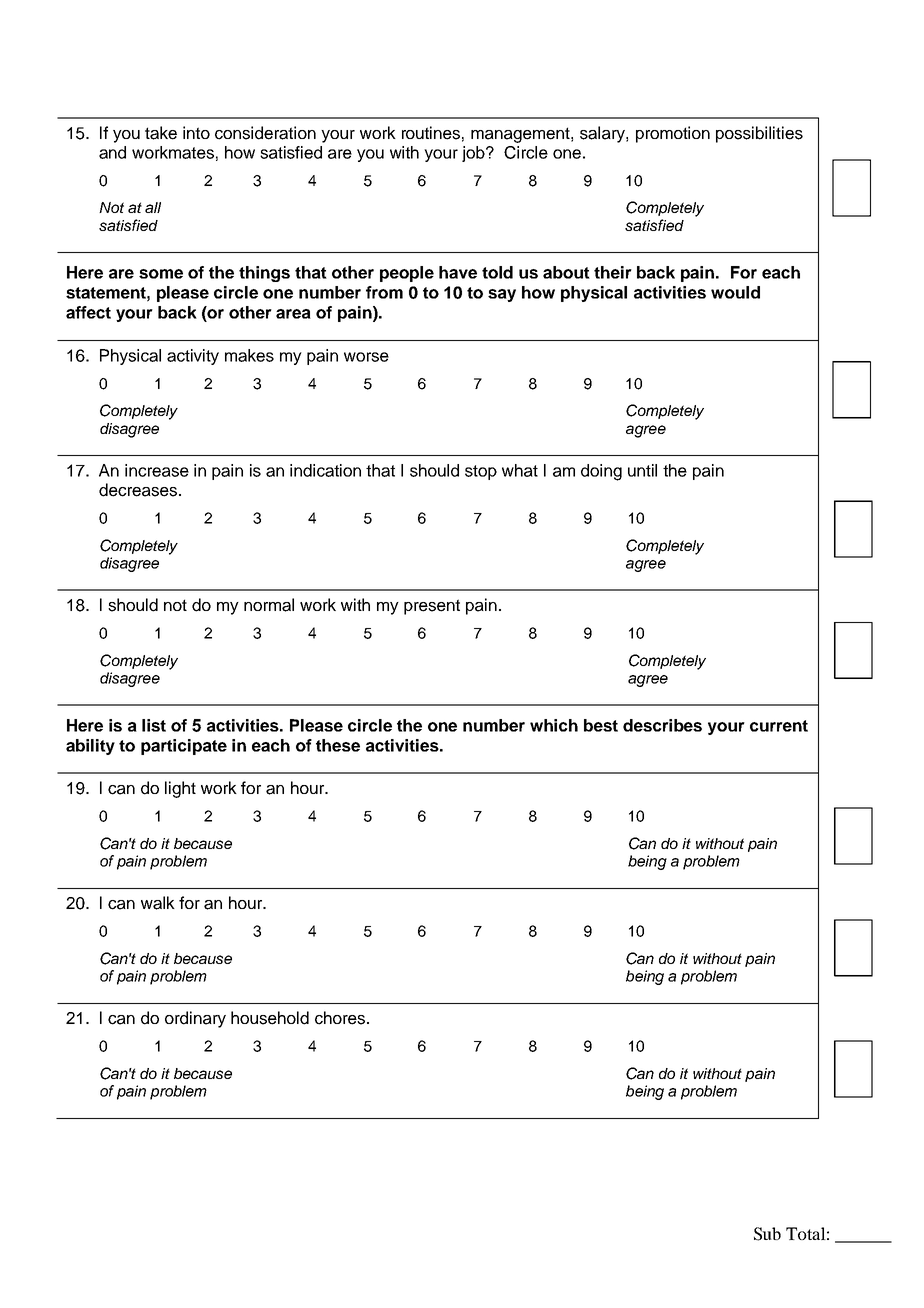  I want to click on ordinary, so click(195, 1019).
